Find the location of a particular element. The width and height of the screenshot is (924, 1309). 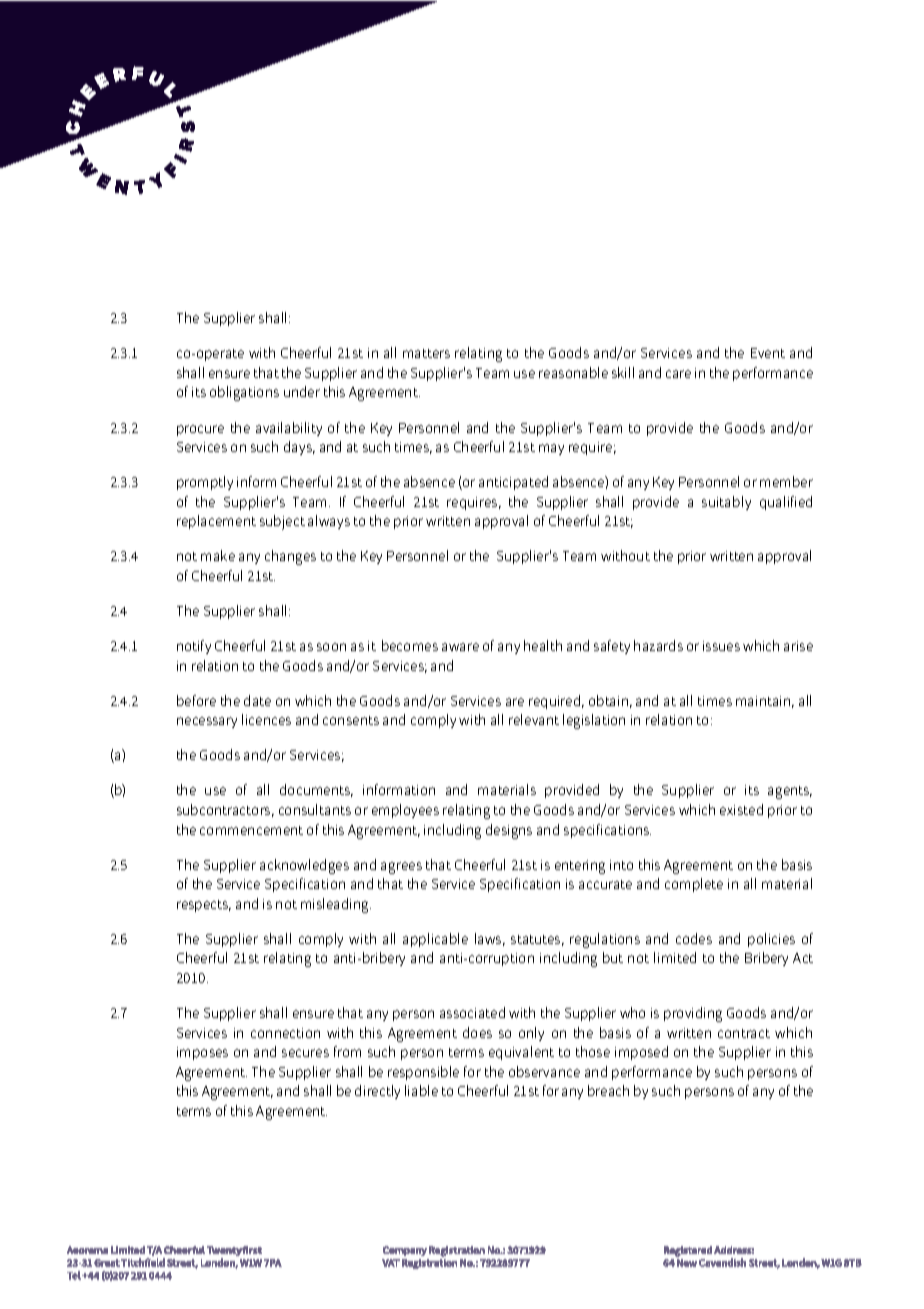

commencement is located at coordinates (251, 830).
